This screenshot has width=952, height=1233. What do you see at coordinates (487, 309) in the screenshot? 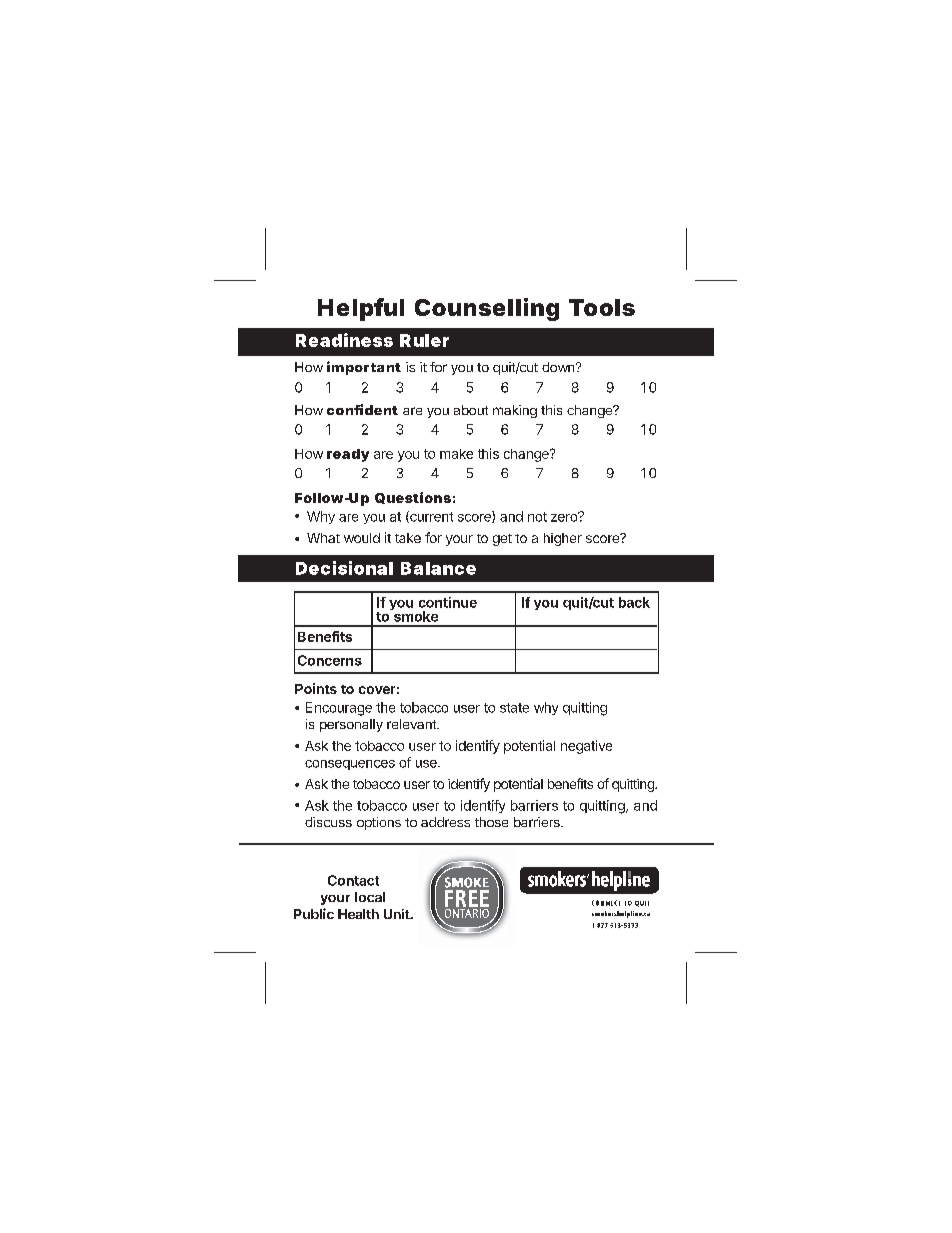
I see `Counselling` at bounding box center [487, 309].
